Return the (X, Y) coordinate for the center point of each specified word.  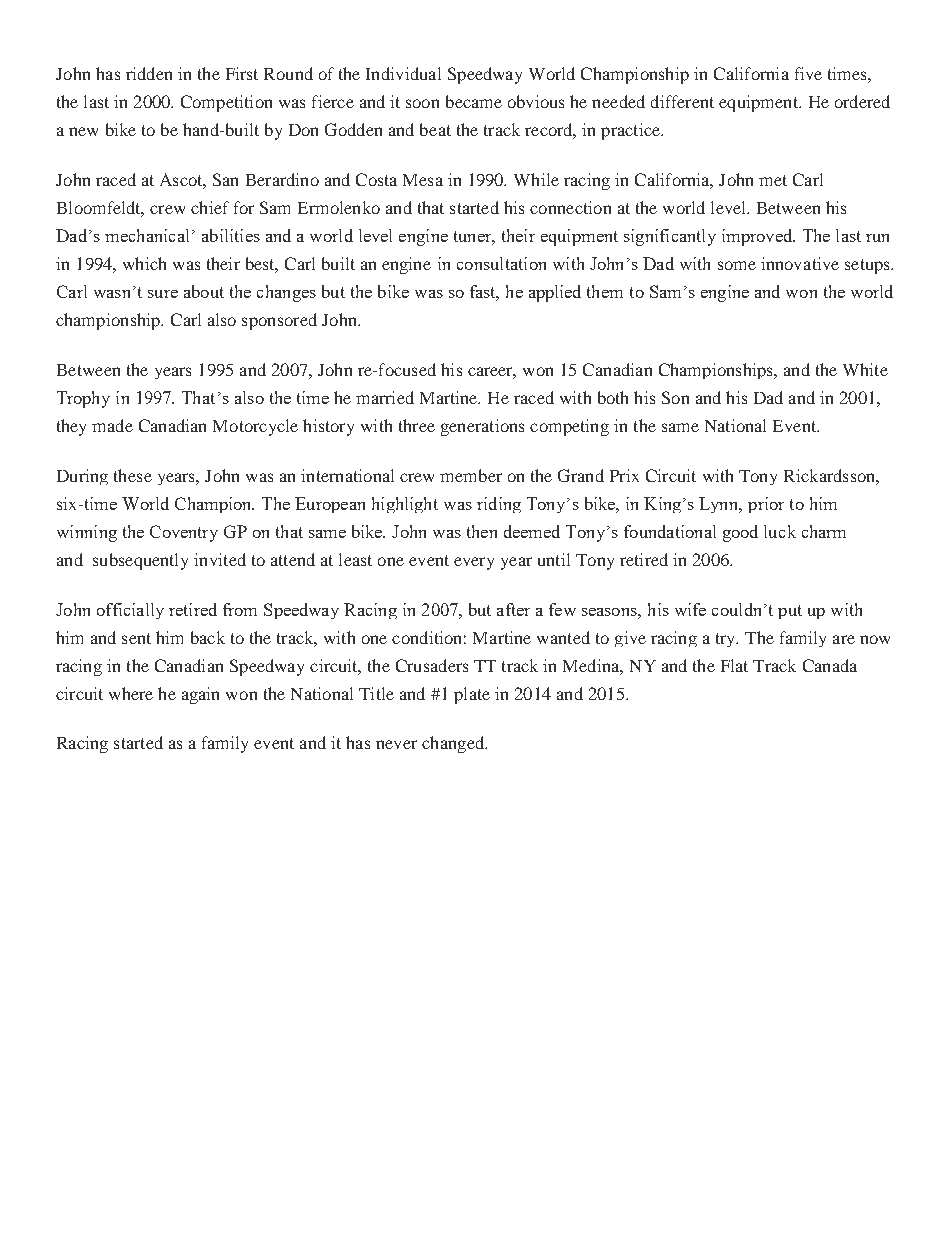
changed (454, 744)
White (865, 369)
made (112, 425)
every (474, 563)
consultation (501, 263)
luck (780, 531)
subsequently (140, 561)
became (474, 101)
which (144, 263)
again (200, 695)
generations (482, 427)
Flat (734, 665)
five (808, 73)
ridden (149, 73)
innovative (800, 263)
